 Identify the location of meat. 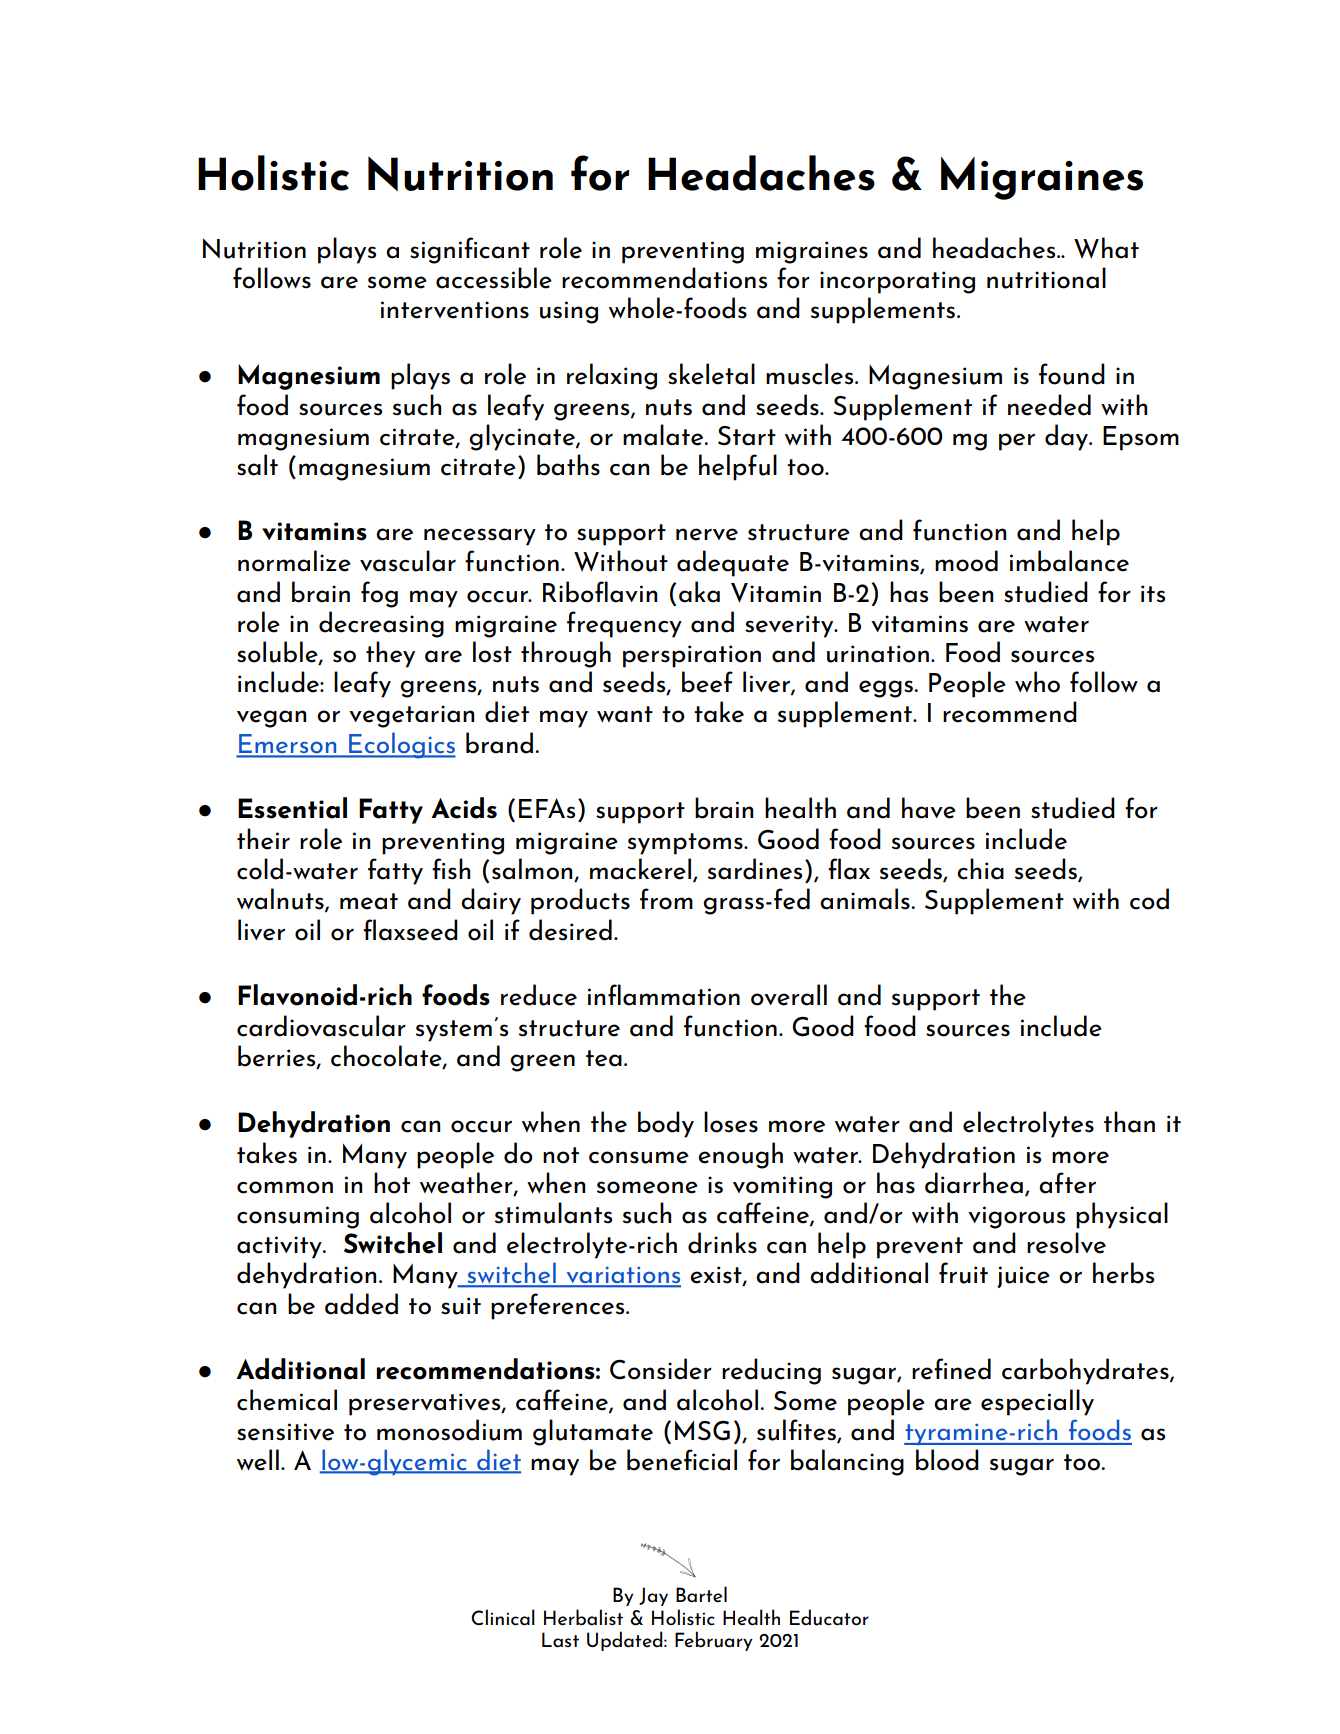
(369, 901).
